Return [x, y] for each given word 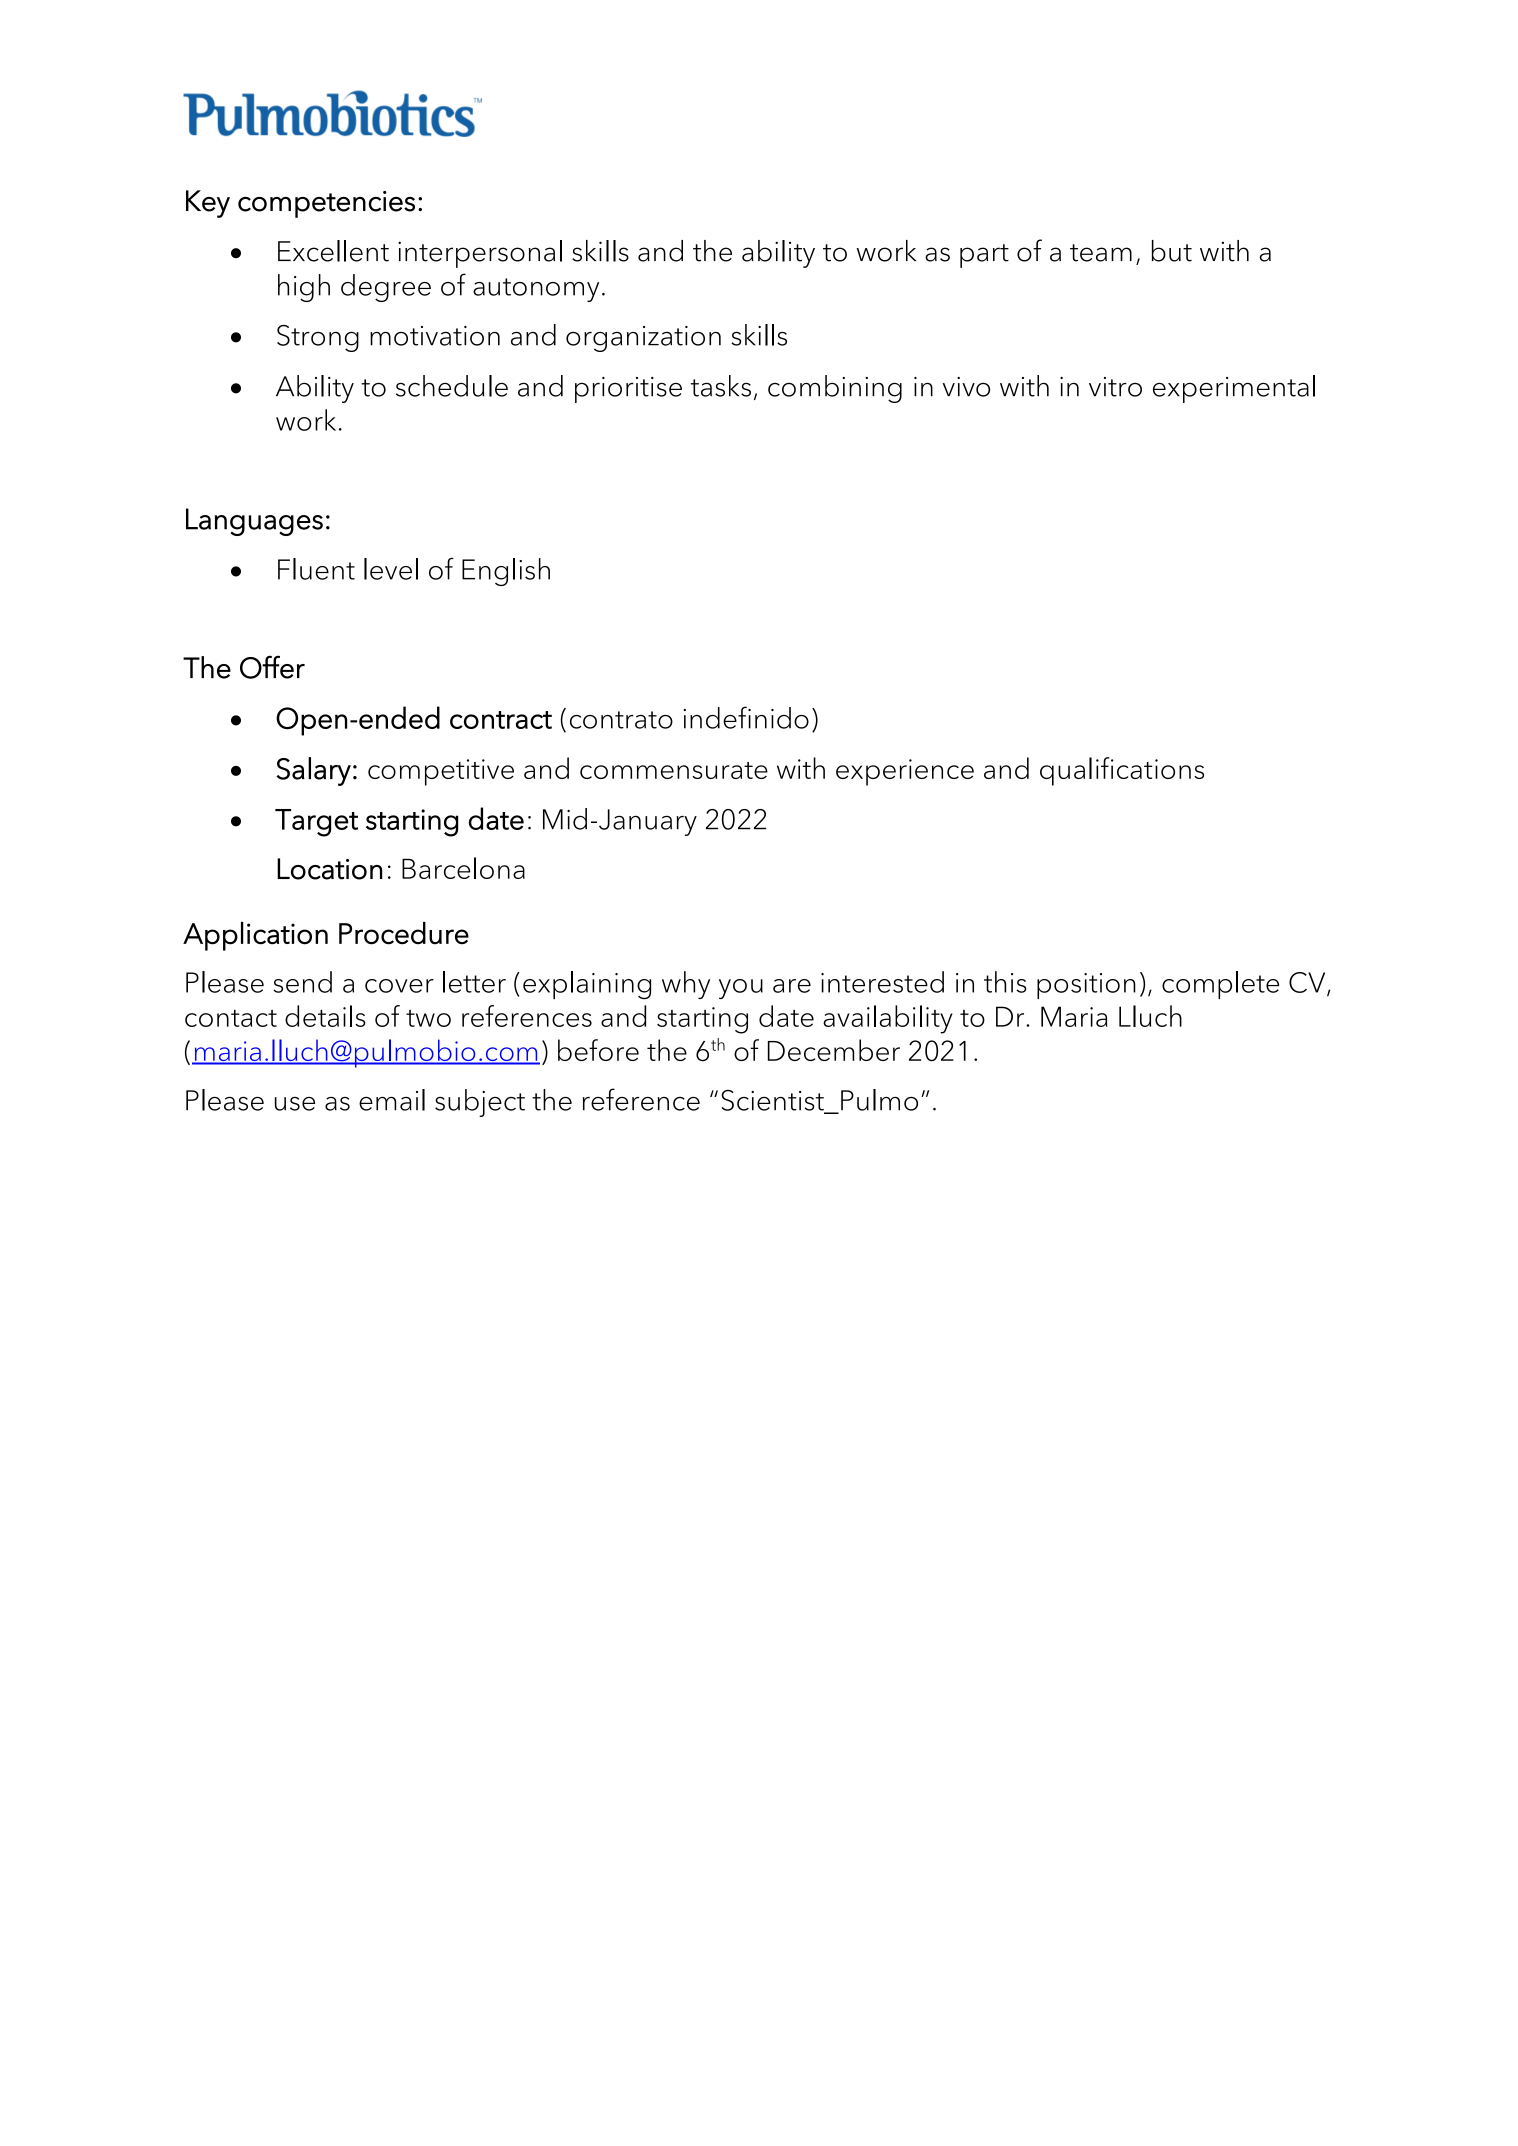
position [1086, 986]
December [834, 1050]
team [1101, 253]
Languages [254, 522]
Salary [314, 771]
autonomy [536, 290]
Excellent [333, 251]
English [506, 572]
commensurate [674, 770]
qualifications [1122, 771]
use [295, 1104]
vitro [1115, 387]
